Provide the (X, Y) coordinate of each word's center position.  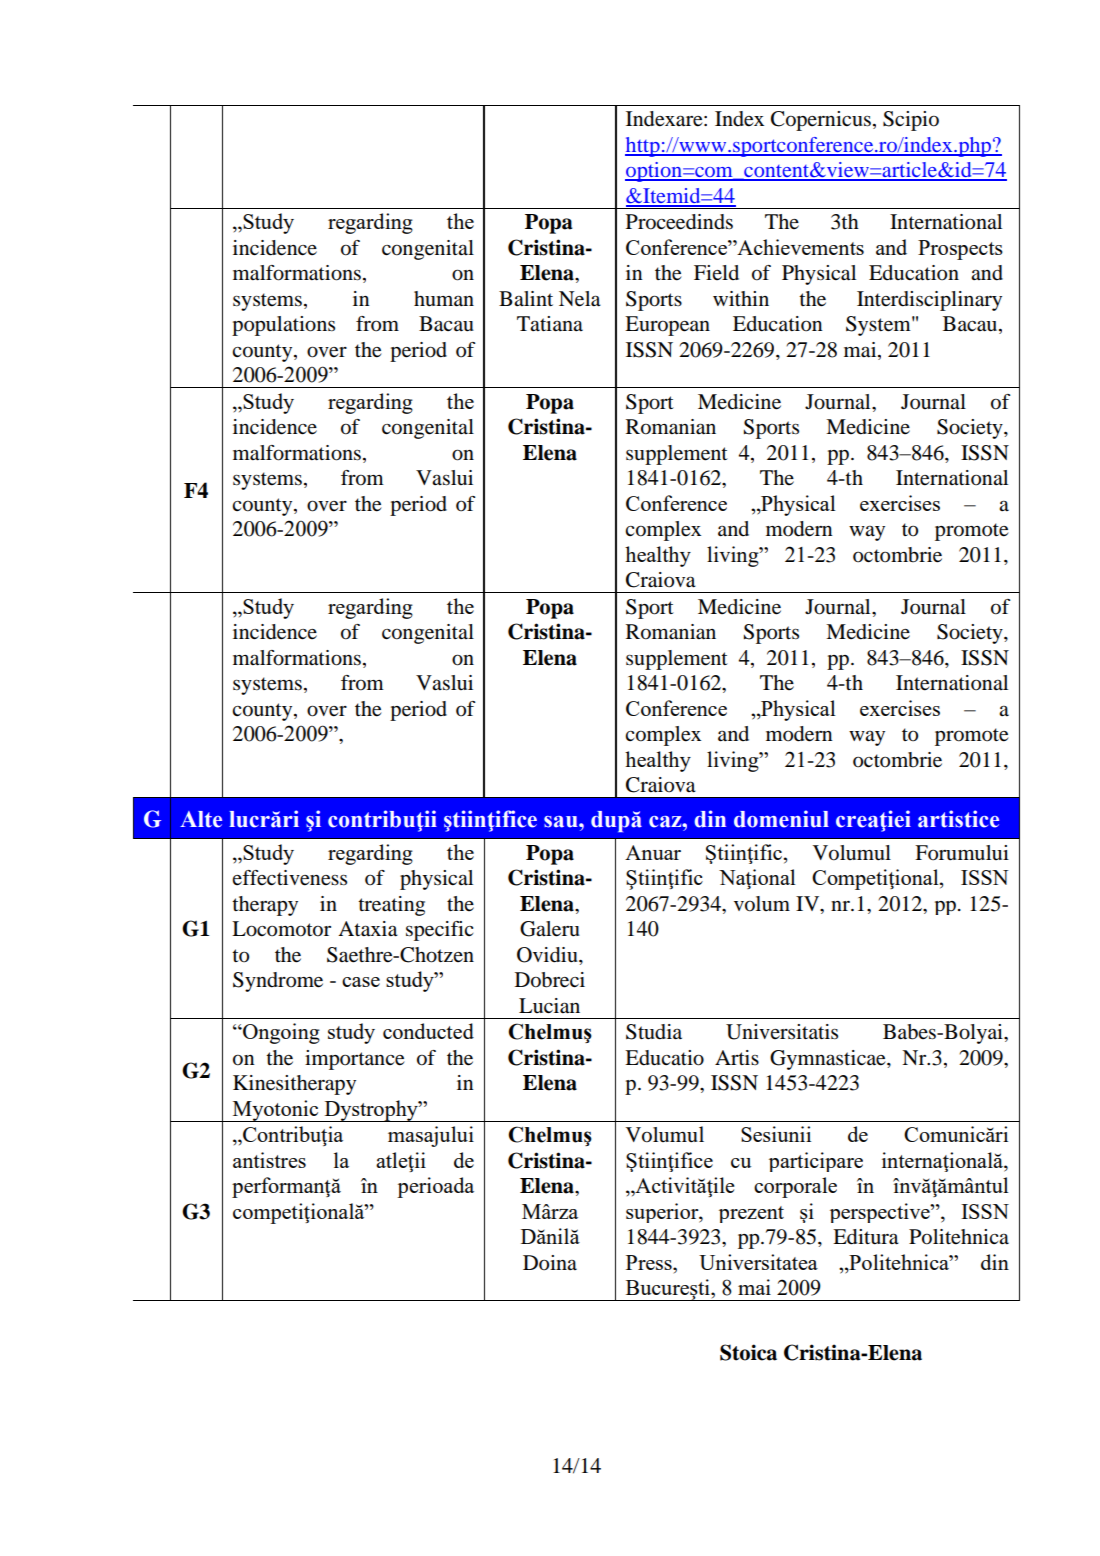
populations (283, 326)
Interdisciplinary (929, 301)
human (444, 299)
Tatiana (550, 323)
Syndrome (278, 982)
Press (650, 1262)
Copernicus (821, 121)
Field (716, 272)
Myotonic (276, 1111)
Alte (201, 819)
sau (562, 822)
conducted (428, 1031)
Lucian (549, 1006)
